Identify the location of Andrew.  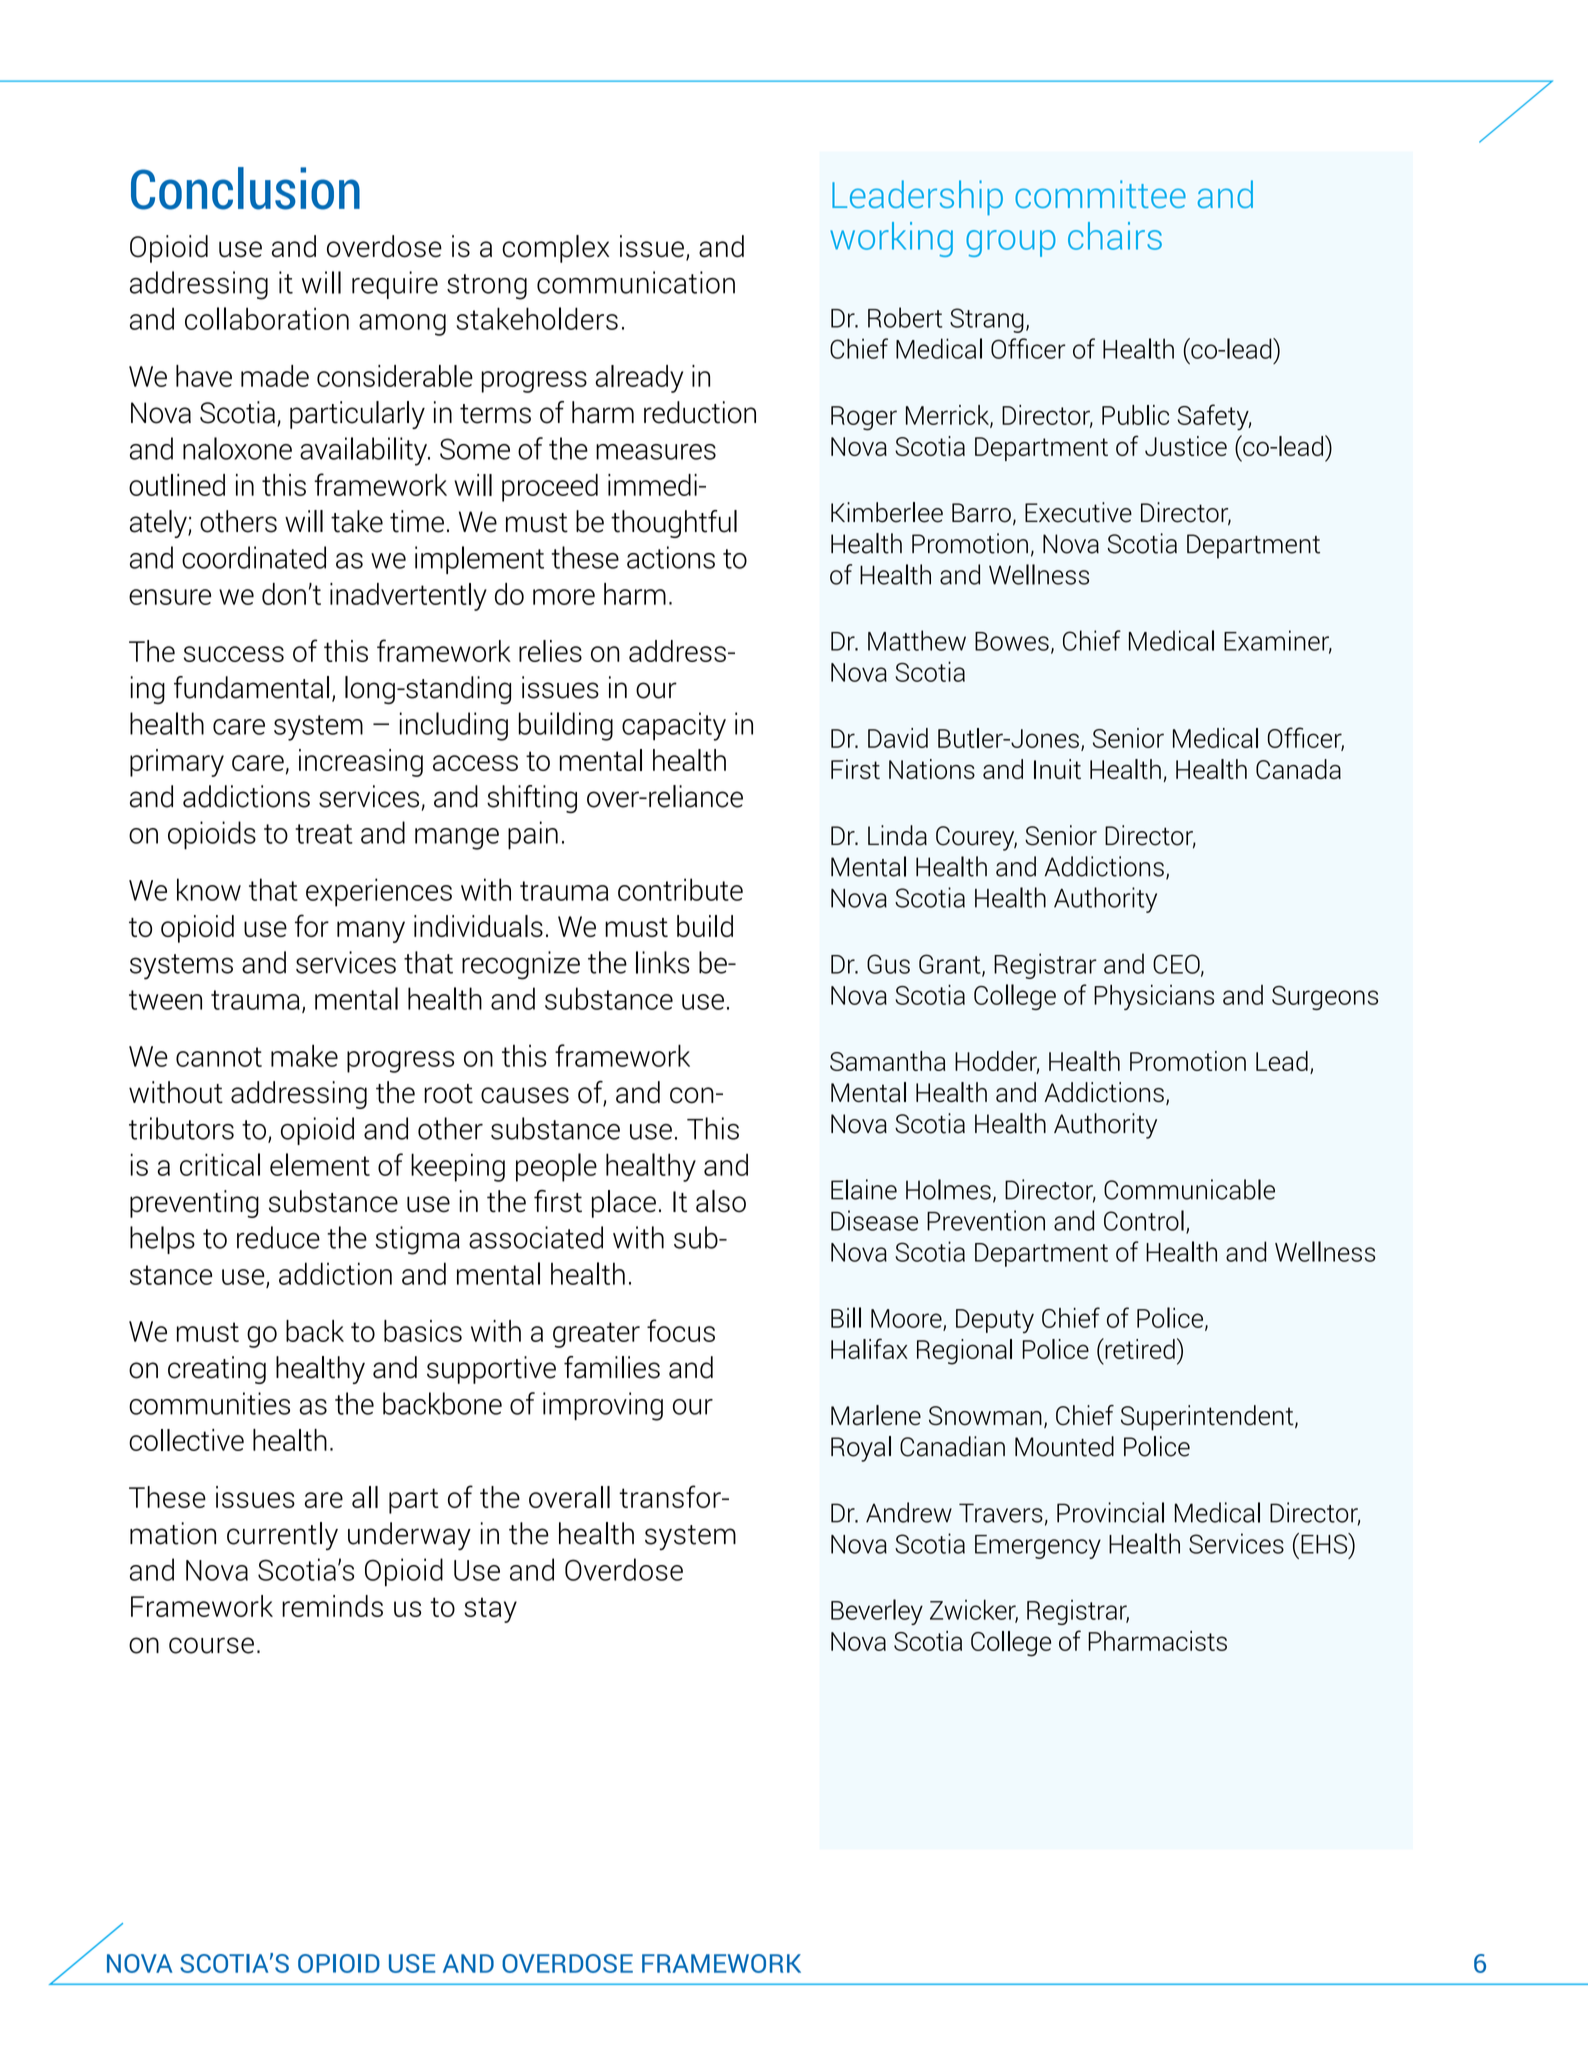
(909, 1512).
